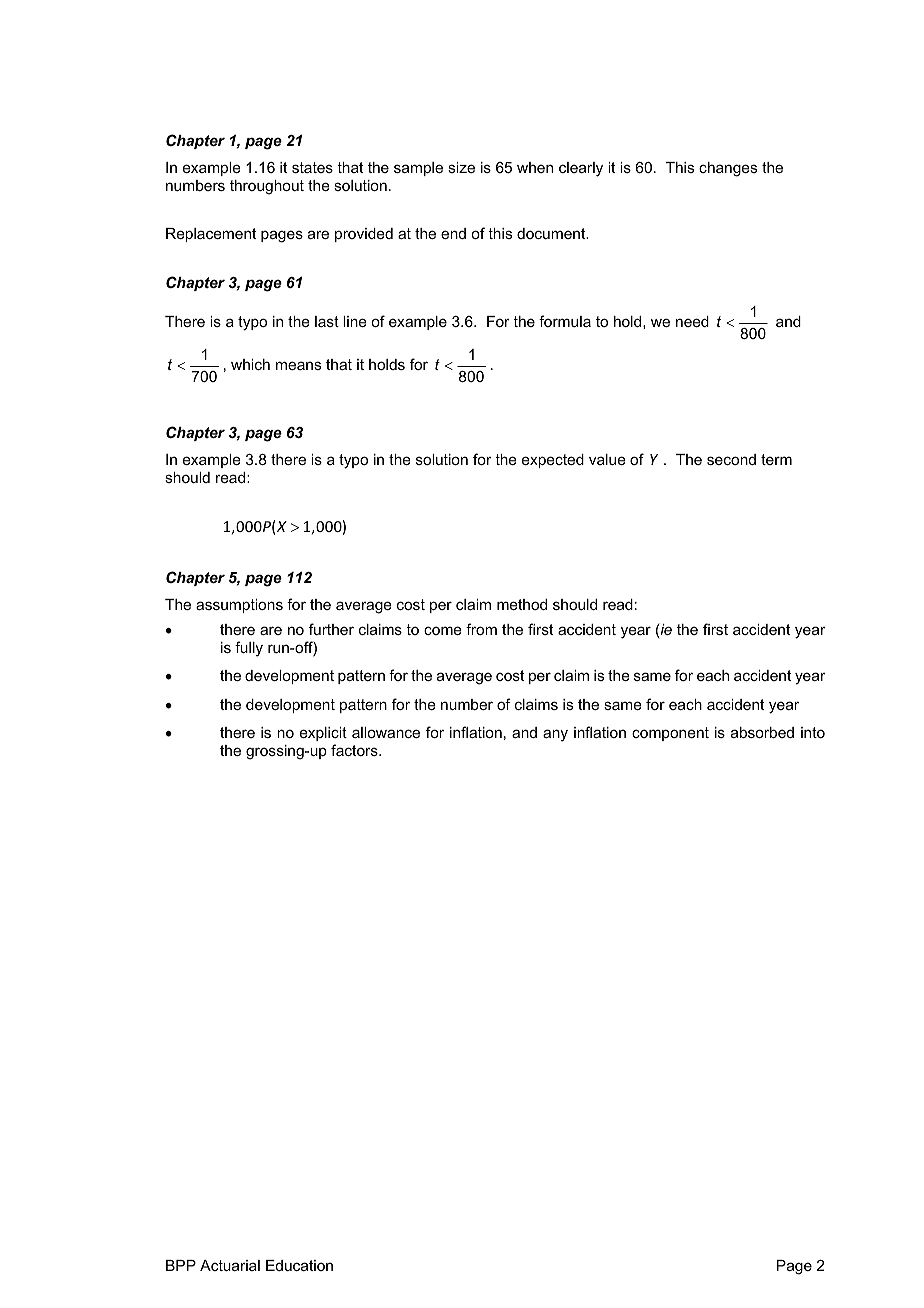 Image resolution: width=924 pixels, height=1308 pixels. I want to click on explicit, so click(323, 734).
